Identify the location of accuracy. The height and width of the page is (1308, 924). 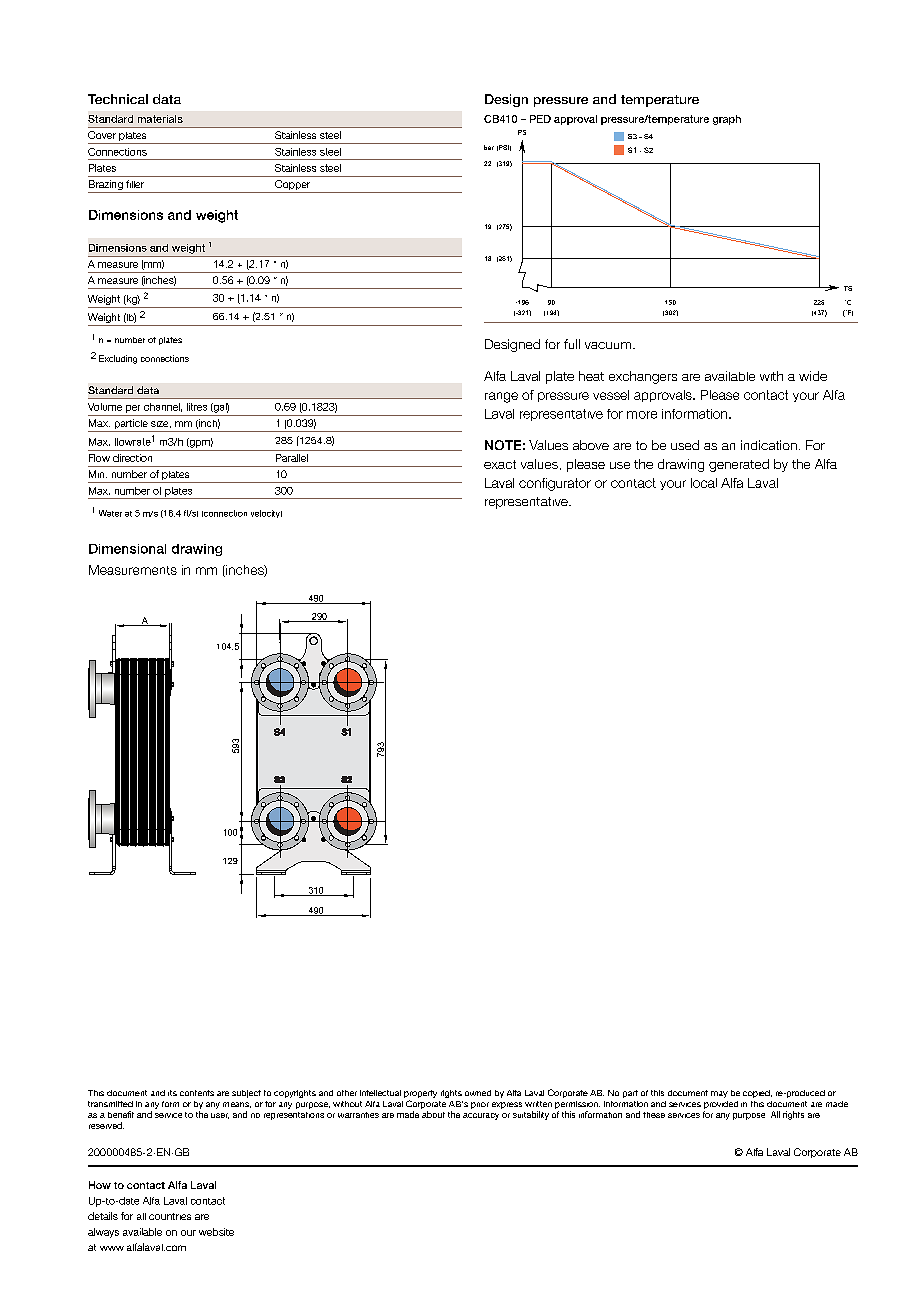
(481, 1116).
